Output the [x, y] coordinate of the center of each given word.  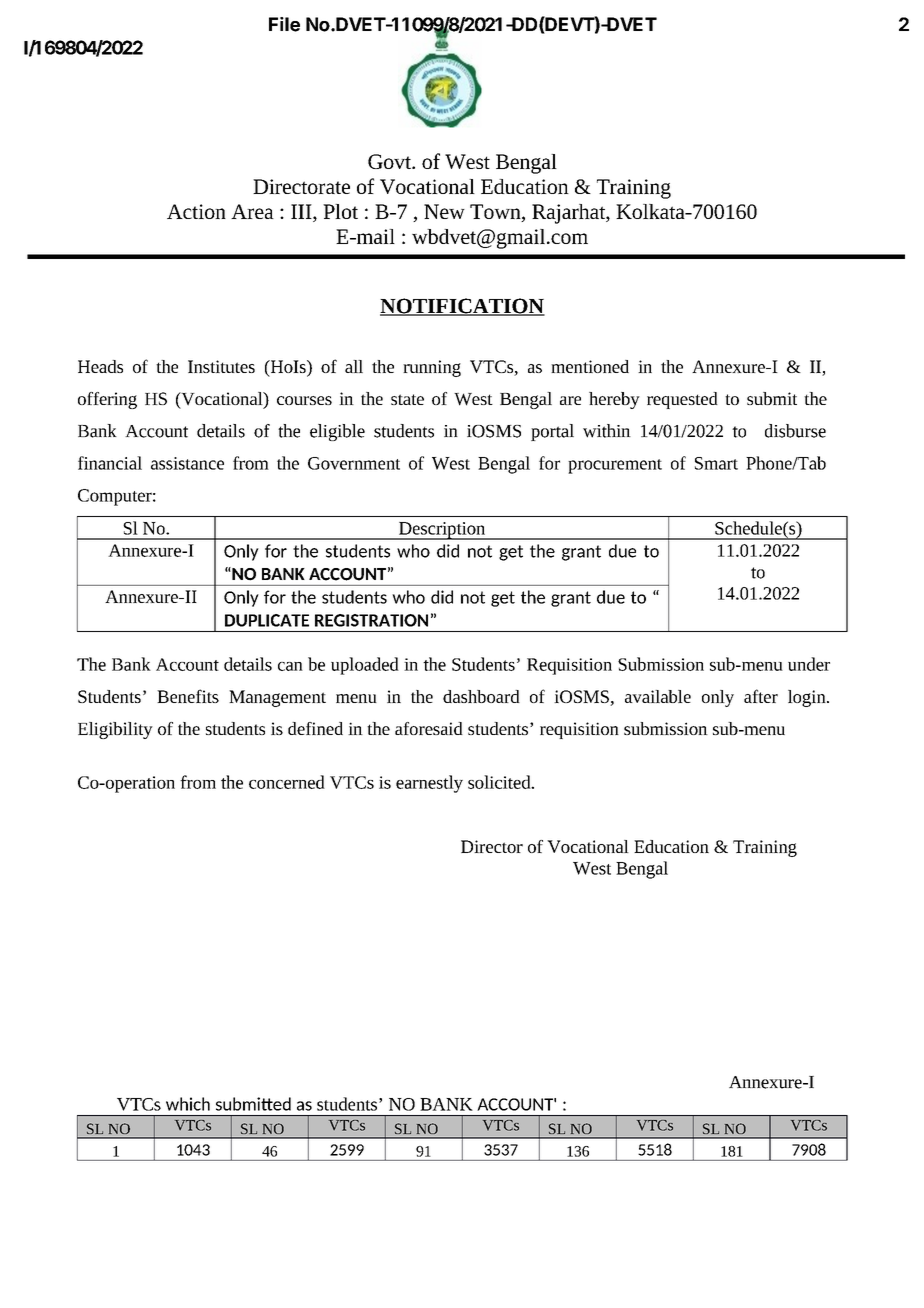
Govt [390, 161]
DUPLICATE [267, 620]
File [284, 24]
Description [442, 531]
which [188, 1104]
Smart [716, 463]
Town [496, 213]
